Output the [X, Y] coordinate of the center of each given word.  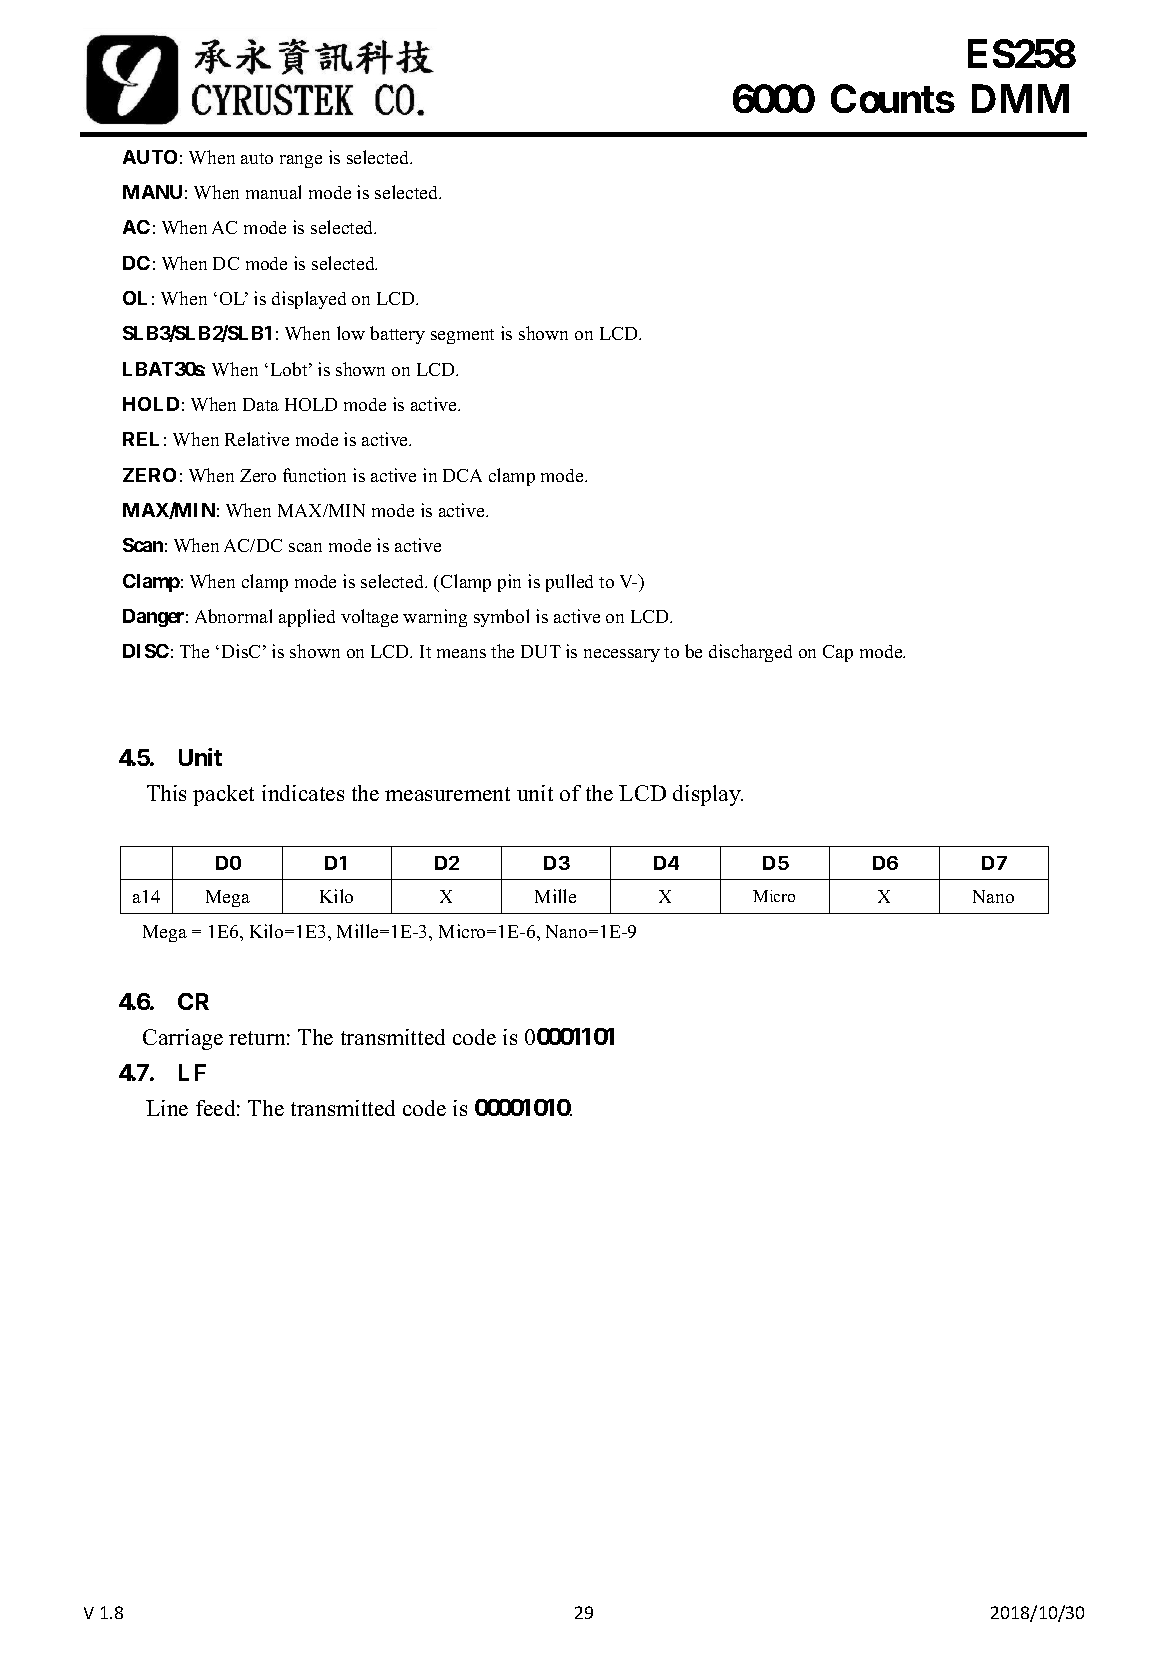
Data [261, 404]
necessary [622, 655]
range [301, 161]
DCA [462, 475]
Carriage [183, 1039]
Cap [838, 653]
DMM [1020, 99]
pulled [569, 583]
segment [462, 336]
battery [397, 335]
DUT [541, 651]
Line [167, 1108]
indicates [303, 793]
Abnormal [233, 616]
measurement [447, 794]
